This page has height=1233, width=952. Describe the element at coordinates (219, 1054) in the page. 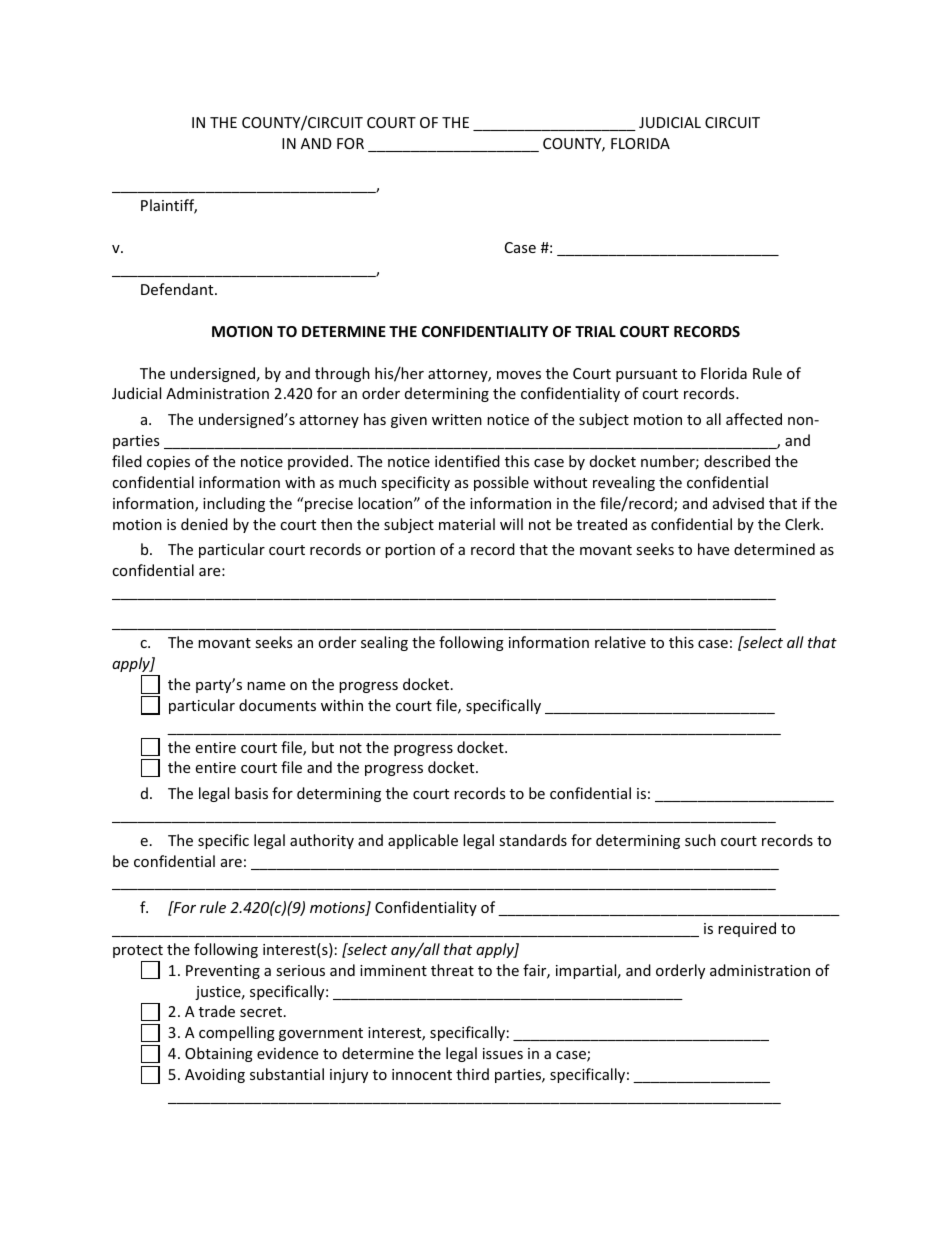

I see `Obtaining` at that location.
